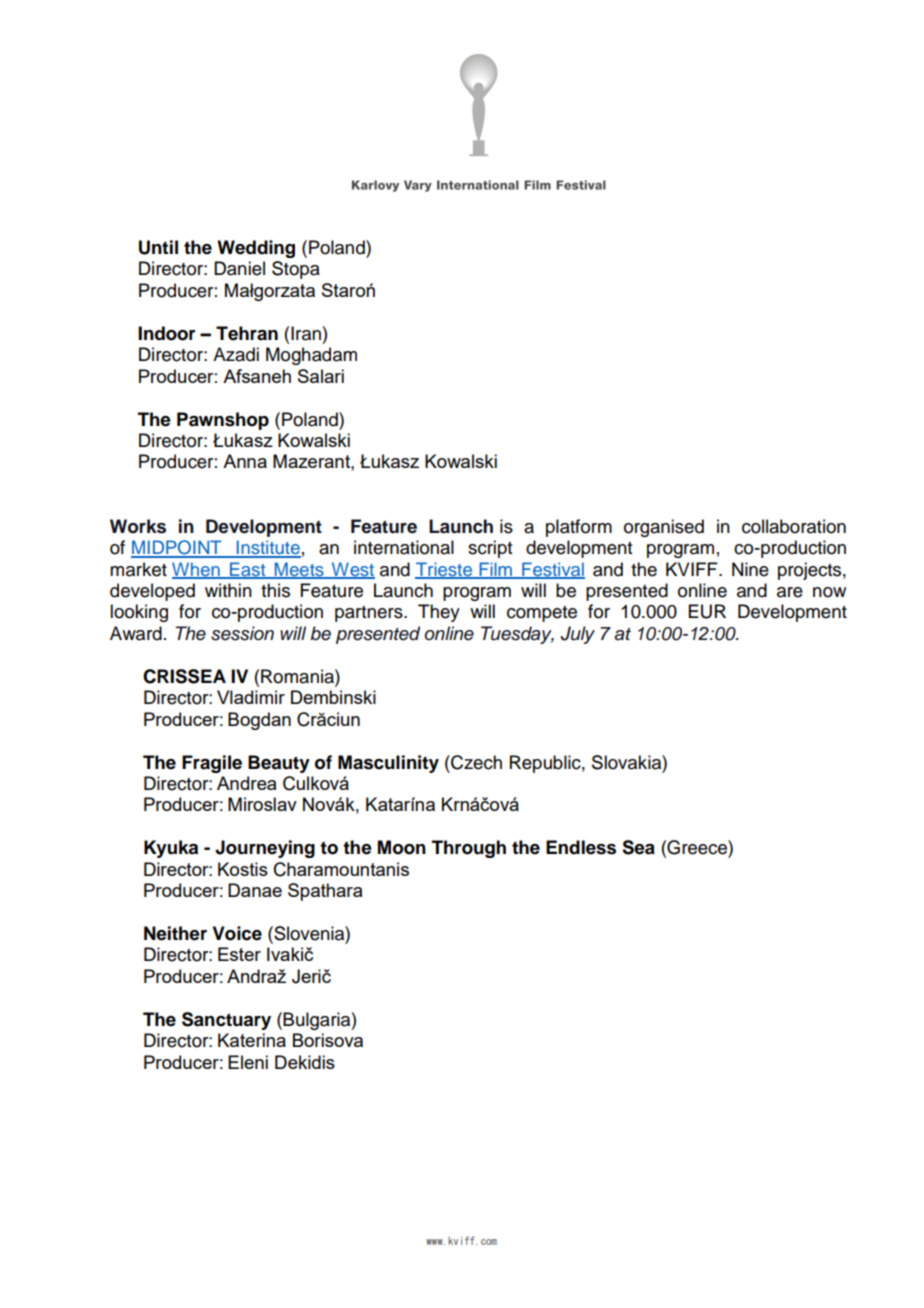 The image size is (924, 1308). What do you see at coordinates (296, 270) in the image?
I see `Stopa` at bounding box center [296, 270].
